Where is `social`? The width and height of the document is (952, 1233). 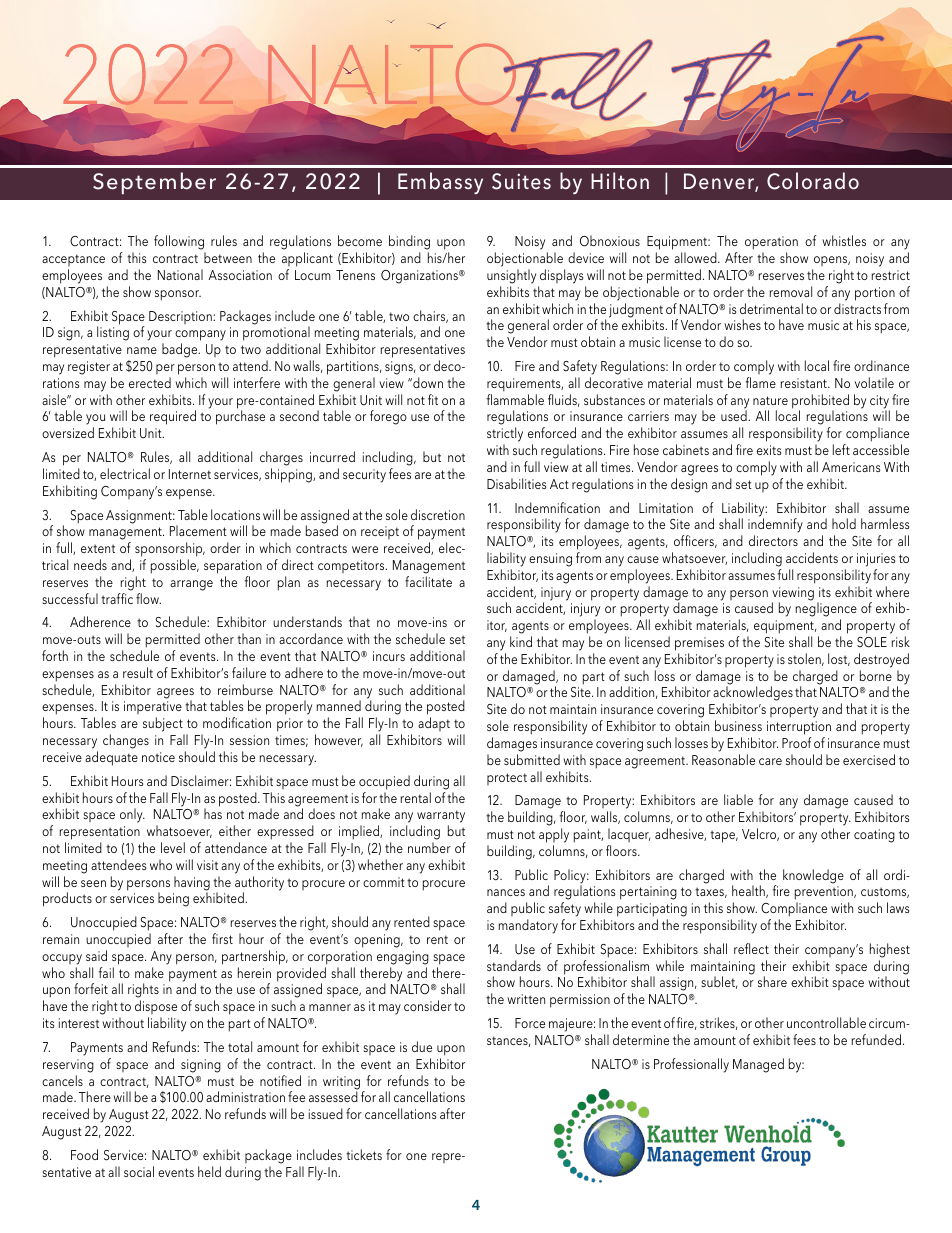
social is located at coordinates (139, 1171).
